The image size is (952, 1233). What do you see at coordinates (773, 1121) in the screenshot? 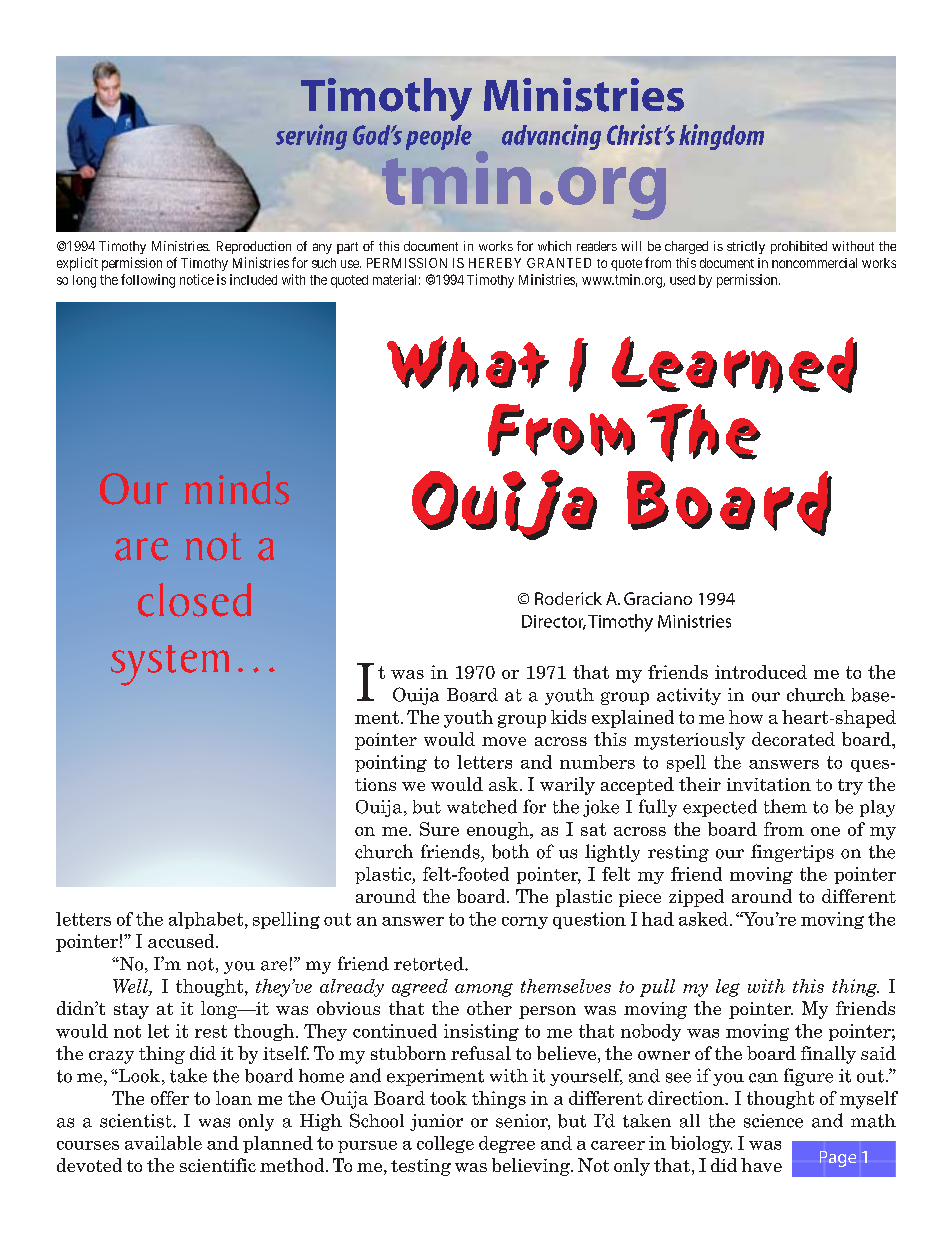
I see `science` at bounding box center [773, 1121].
